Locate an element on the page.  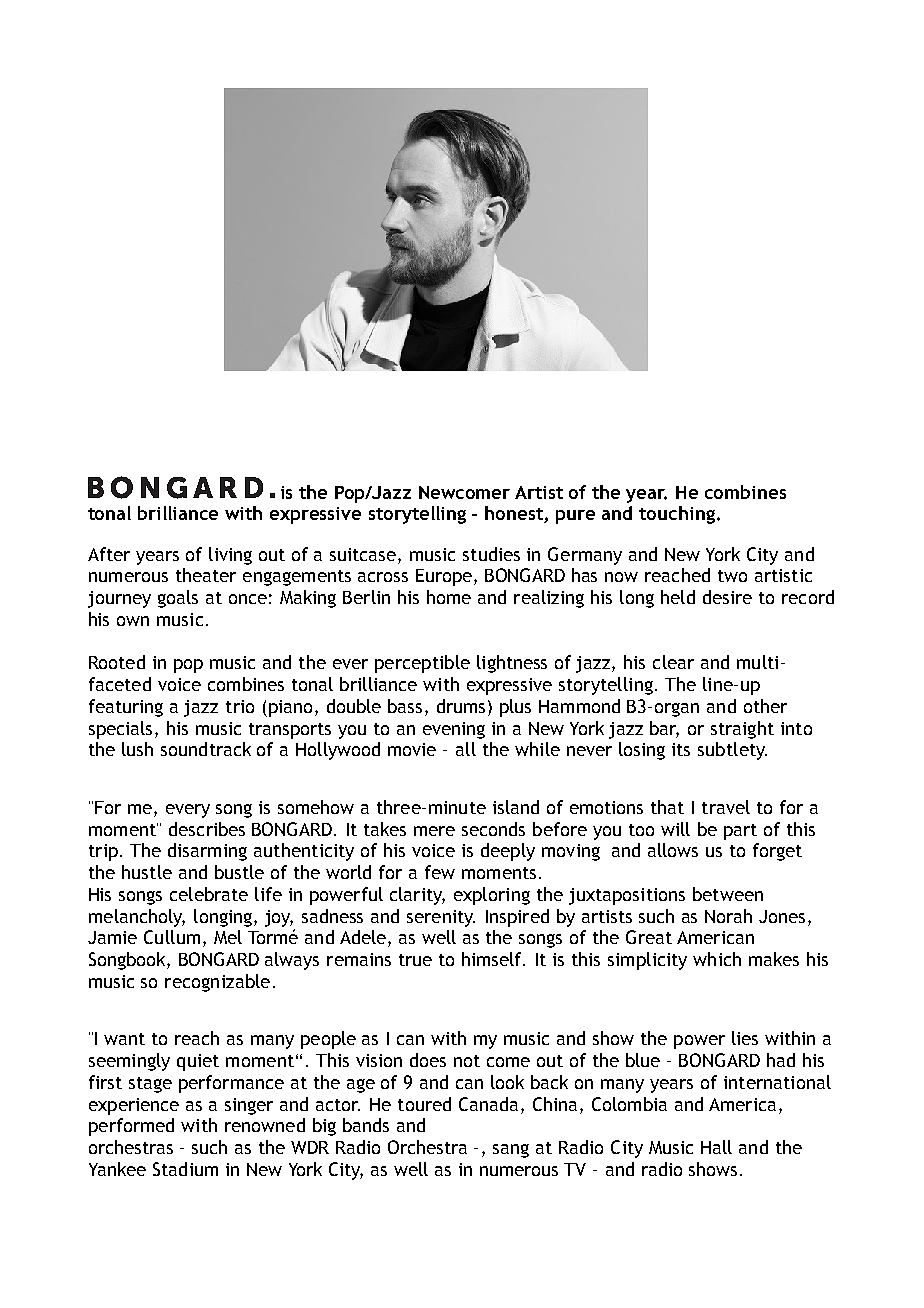
celebrate is located at coordinates (209, 894).
